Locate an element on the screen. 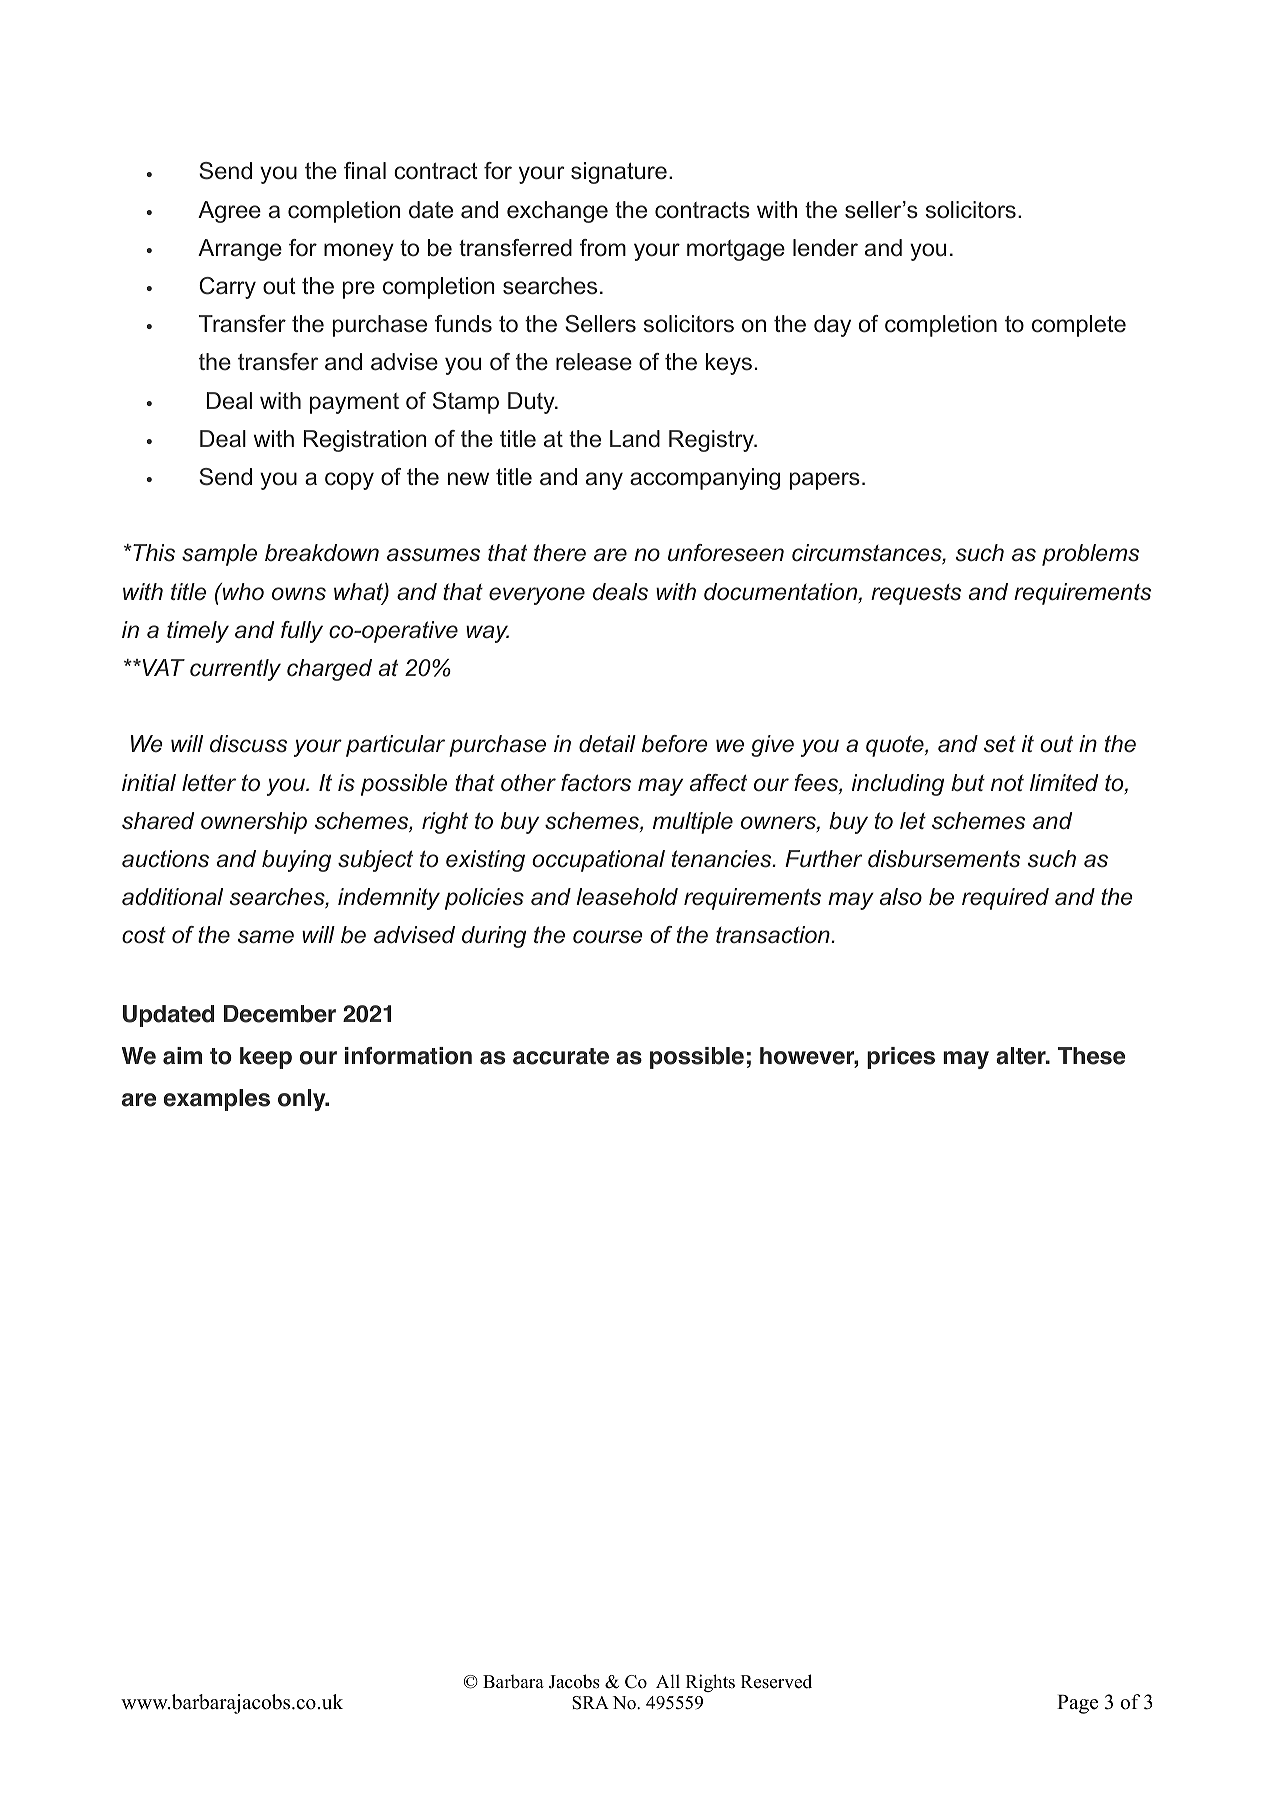  course is located at coordinates (608, 937).
